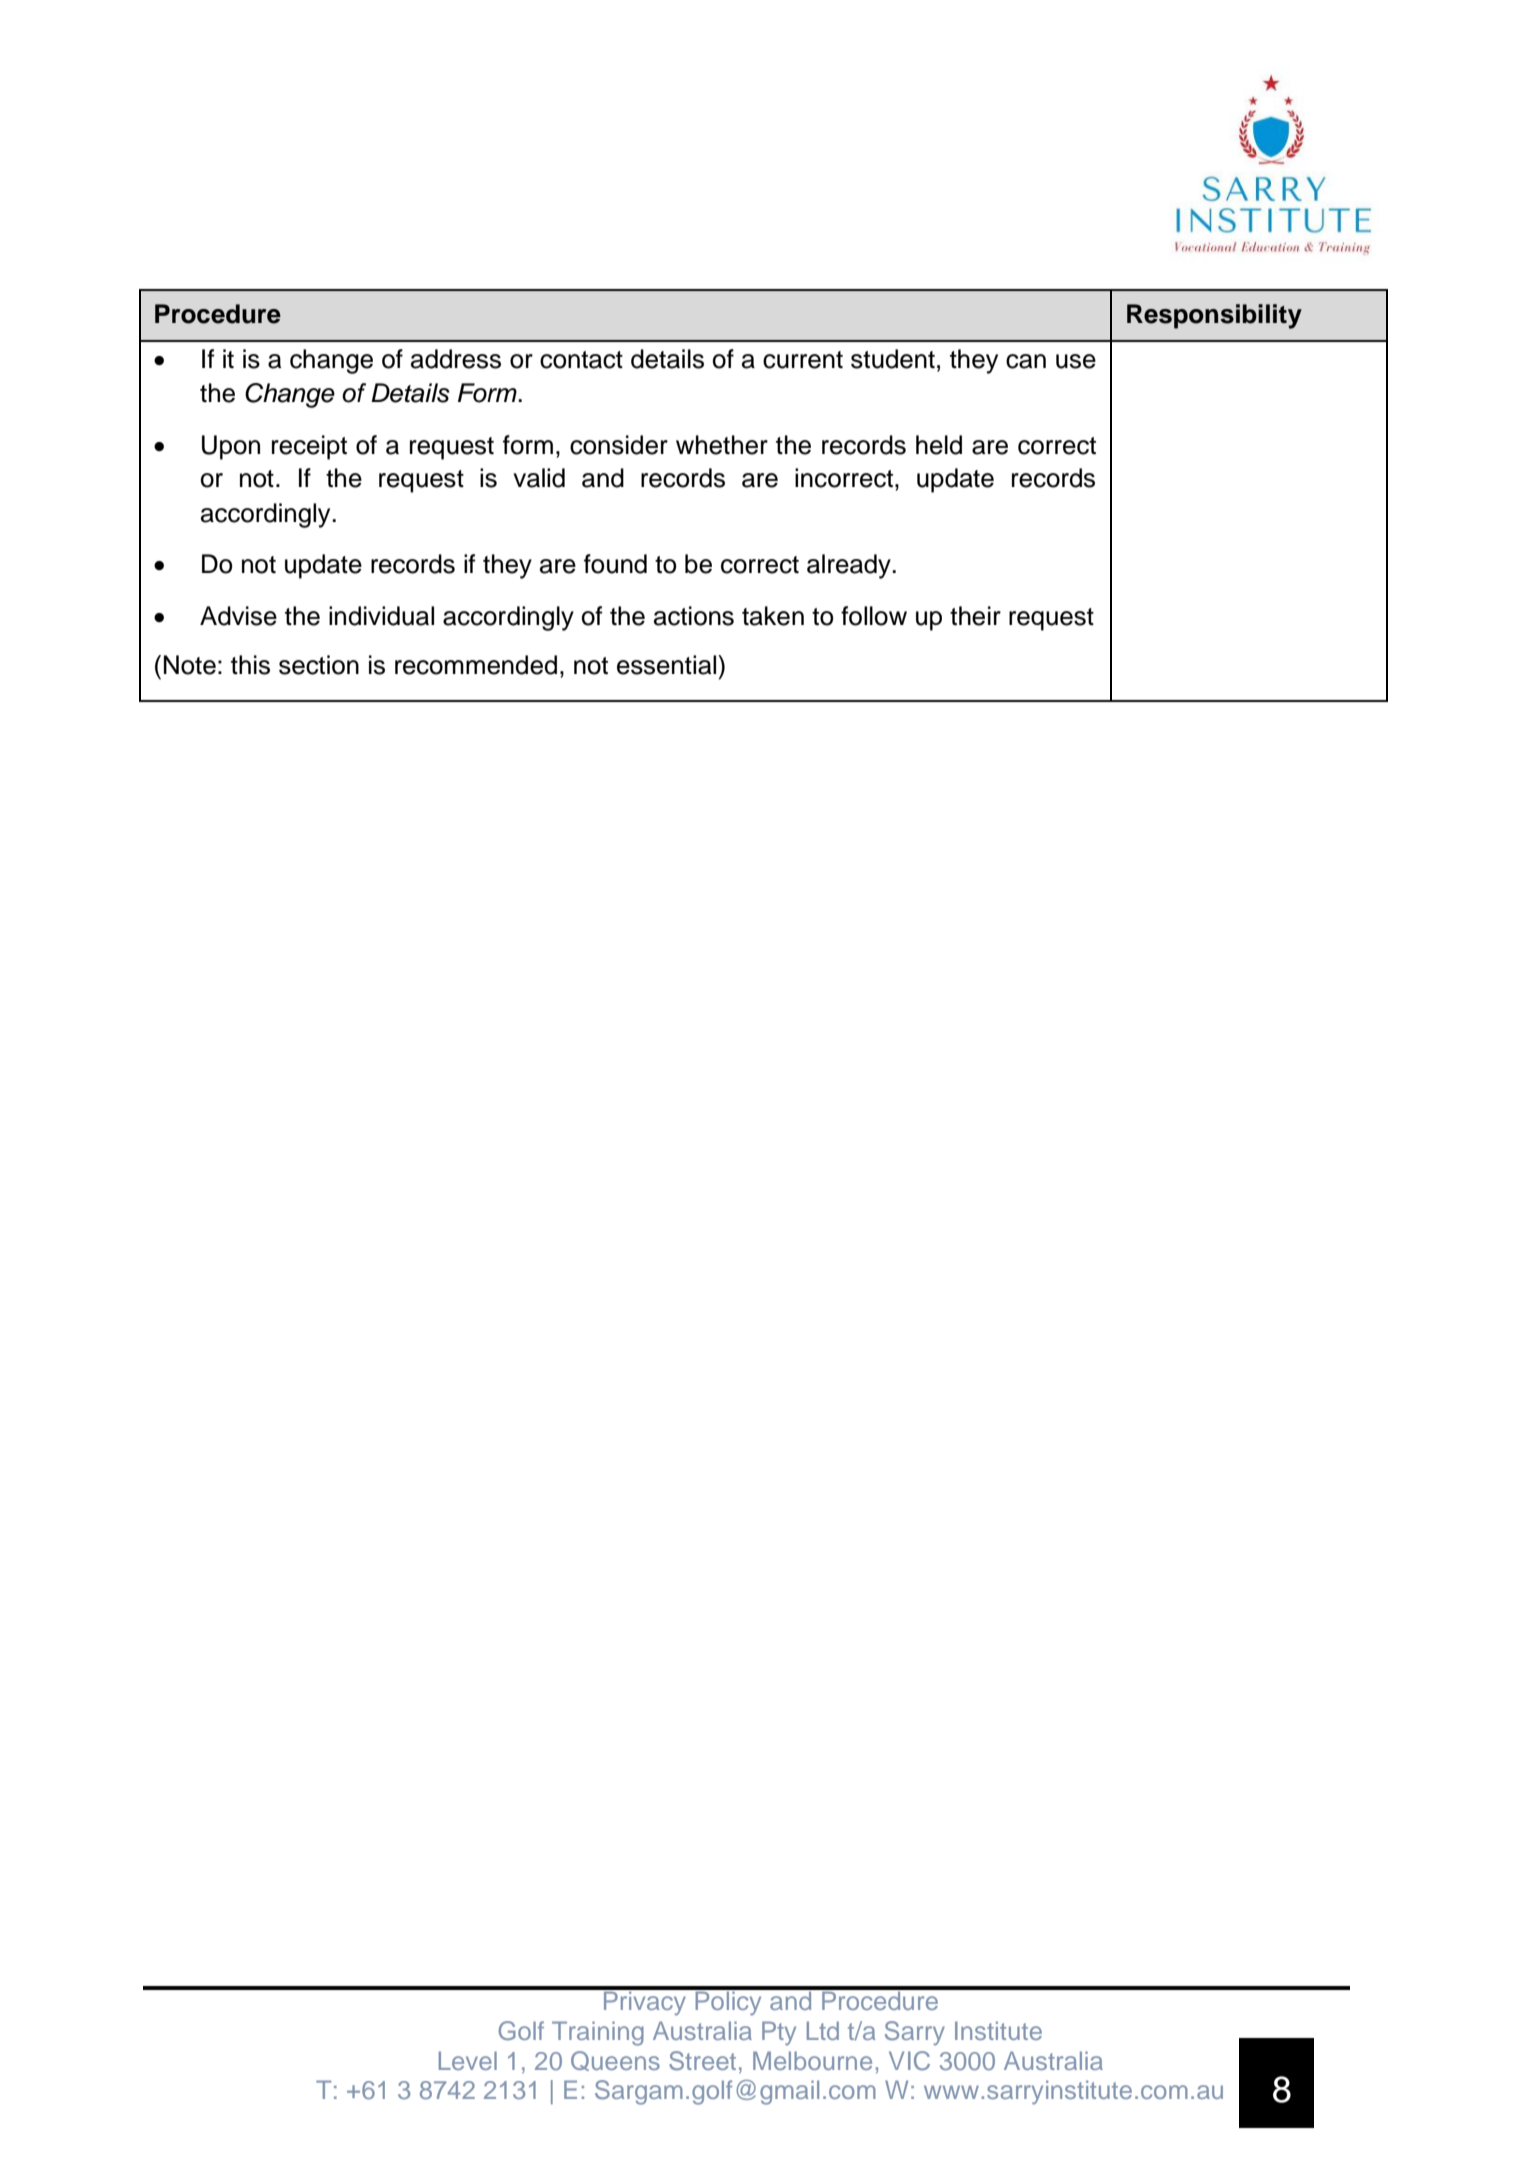 Image resolution: width=1540 pixels, height=2178 pixels. What do you see at coordinates (975, 616) in the screenshot?
I see `their` at bounding box center [975, 616].
